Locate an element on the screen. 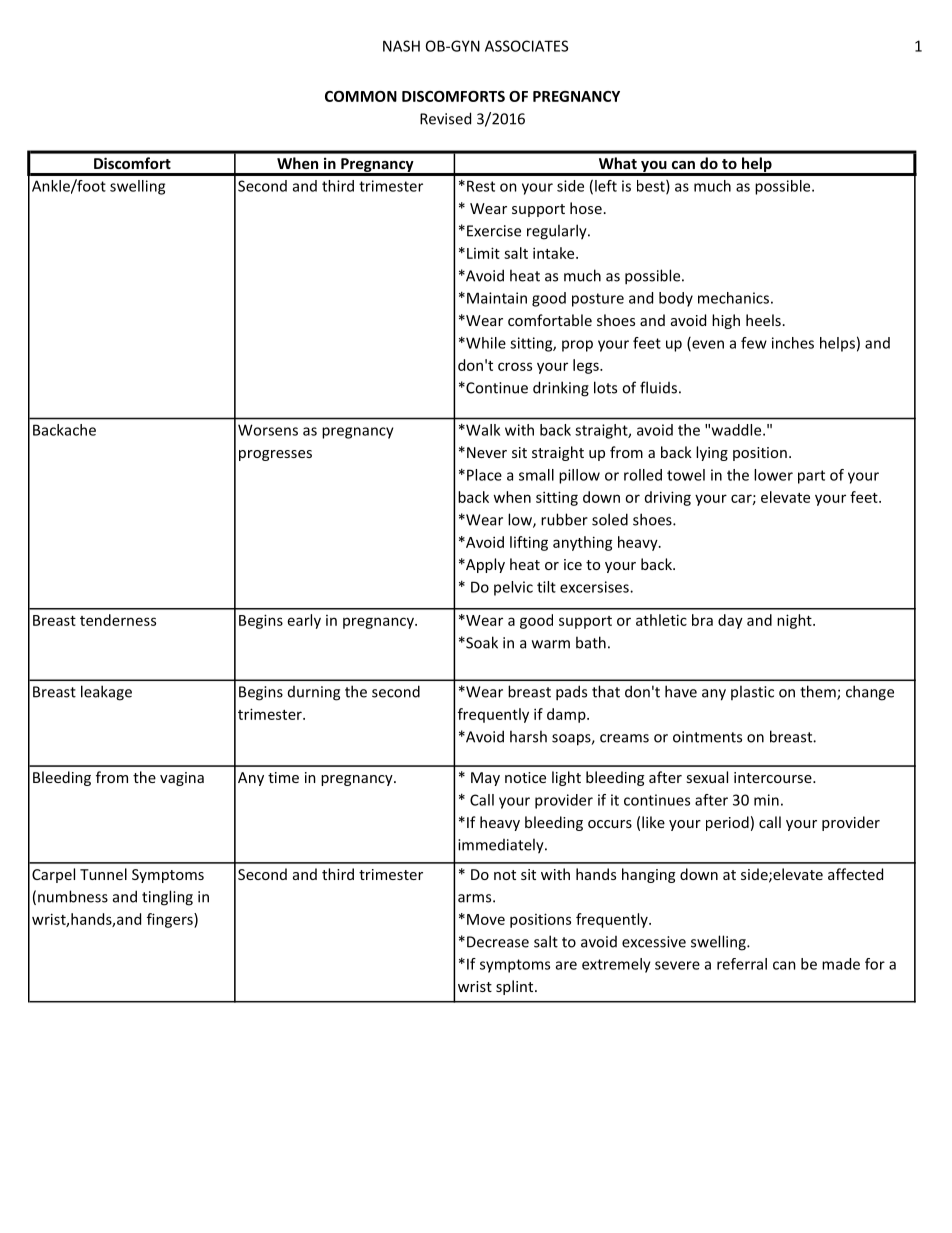 This screenshot has height=1233, width=952. COMMON is located at coordinates (361, 96).
